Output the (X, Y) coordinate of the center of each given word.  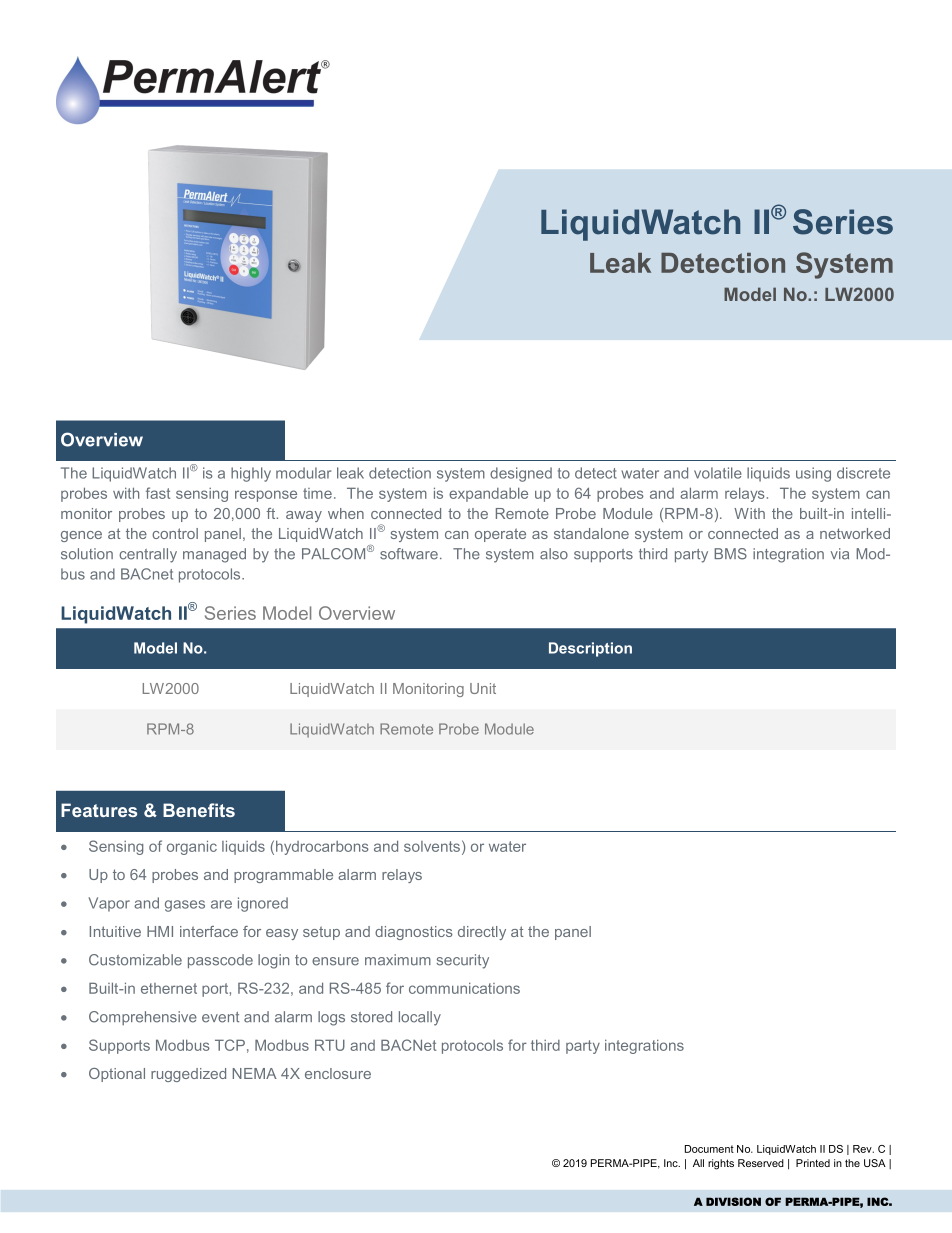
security (463, 961)
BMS (730, 554)
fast (158, 493)
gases (185, 906)
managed (214, 555)
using (813, 474)
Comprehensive (143, 1018)
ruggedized (188, 1075)
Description (590, 649)
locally (420, 1018)
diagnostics (414, 933)
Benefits (199, 810)
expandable (488, 494)
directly (482, 933)
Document (709, 1149)
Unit (483, 688)
